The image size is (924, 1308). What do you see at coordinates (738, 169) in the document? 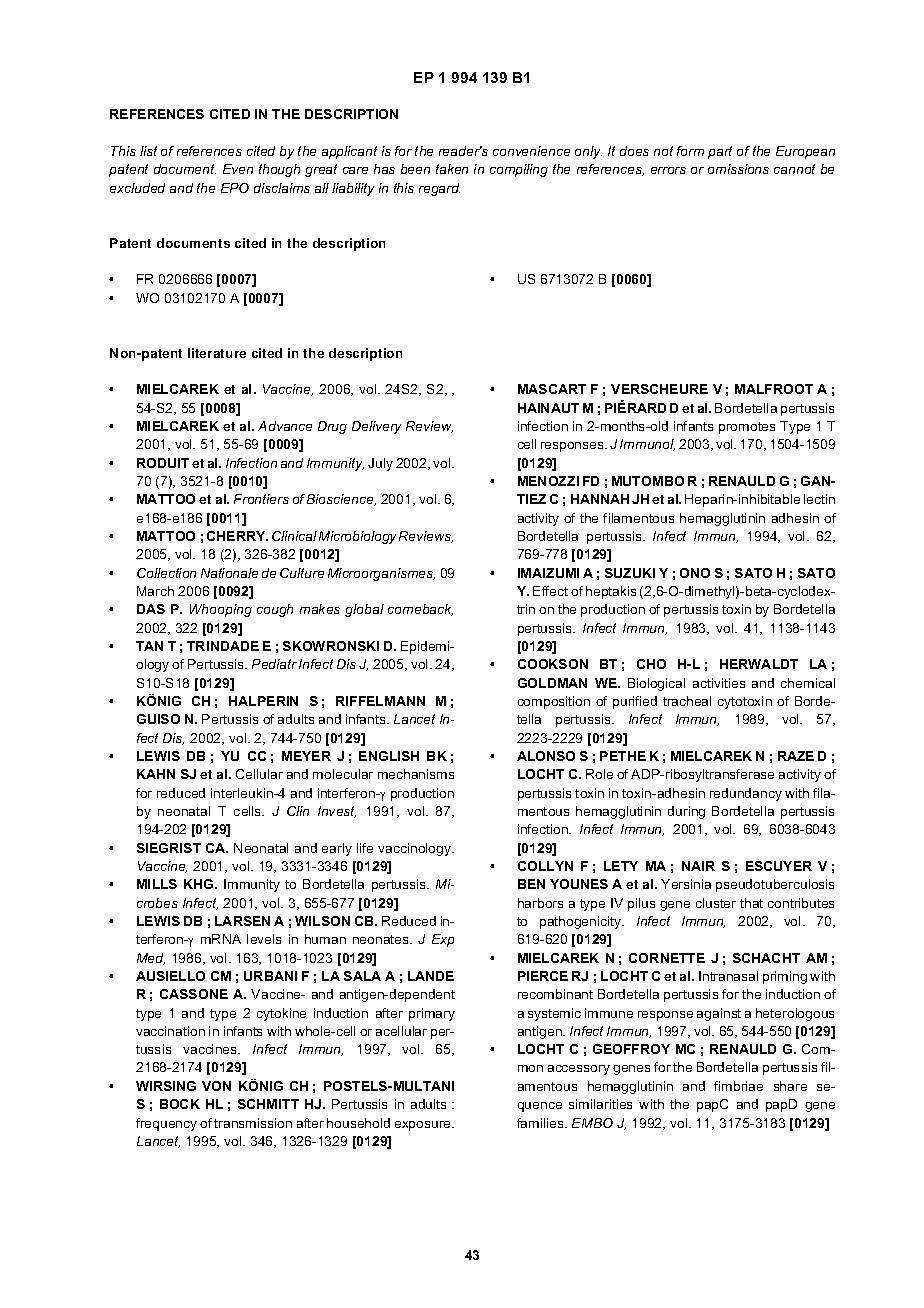
I see `omissions` at bounding box center [738, 169].
